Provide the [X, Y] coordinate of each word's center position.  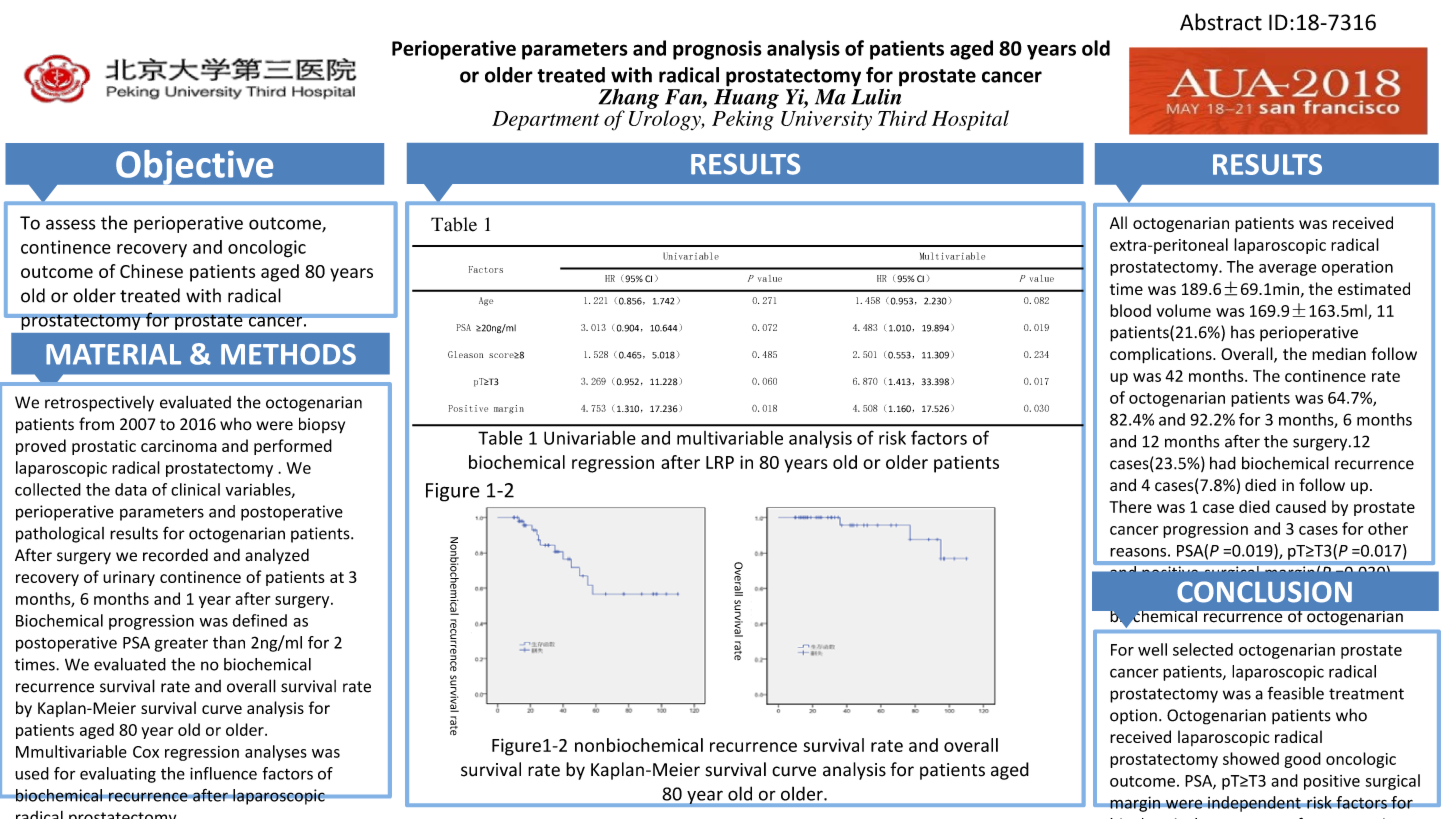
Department [545, 121]
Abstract [1221, 22]
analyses [276, 753]
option [1133, 717]
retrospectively [99, 404]
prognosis [717, 50]
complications [1162, 355]
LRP [720, 462]
